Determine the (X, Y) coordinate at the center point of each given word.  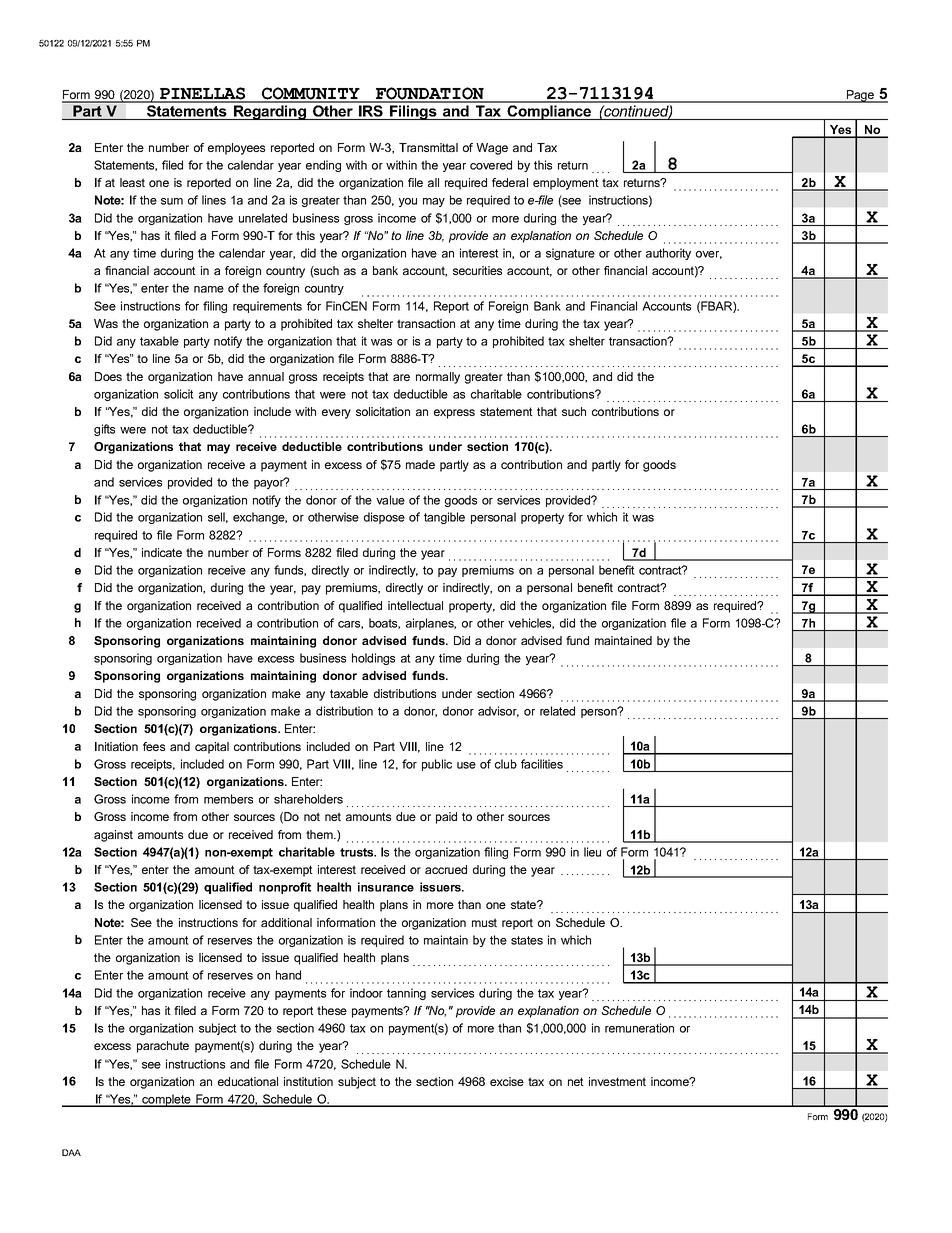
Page (860, 96)
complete (166, 1100)
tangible (444, 518)
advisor (498, 711)
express (454, 414)
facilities (542, 764)
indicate (162, 552)
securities (477, 270)
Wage (492, 149)
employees (236, 149)
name (209, 289)
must (484, 922)
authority (668, 254)
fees (154, 746)
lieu (592, 852)
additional (286, 922)
